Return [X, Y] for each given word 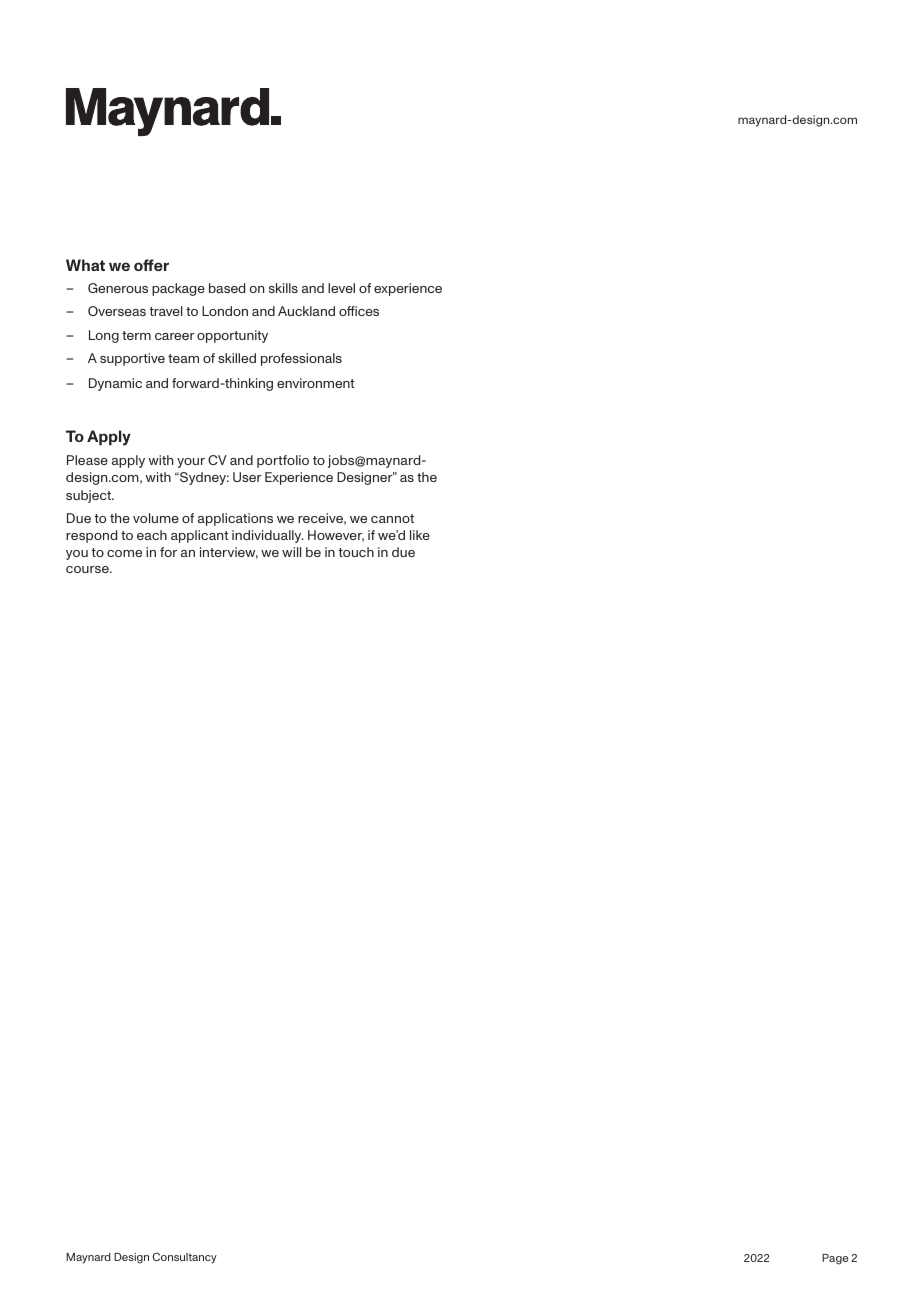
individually [267, 536]
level [341, 288]
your [191, 463]
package [178, 289]
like [420, 535]
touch [356, 552]
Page [835, 1259]
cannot [392, 518]
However [336, 536]
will [291, 552]
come [124, 553]
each [152, 535]
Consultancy [185, 1258]
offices [359, 311]
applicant [199, 536]
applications [235, 519]
